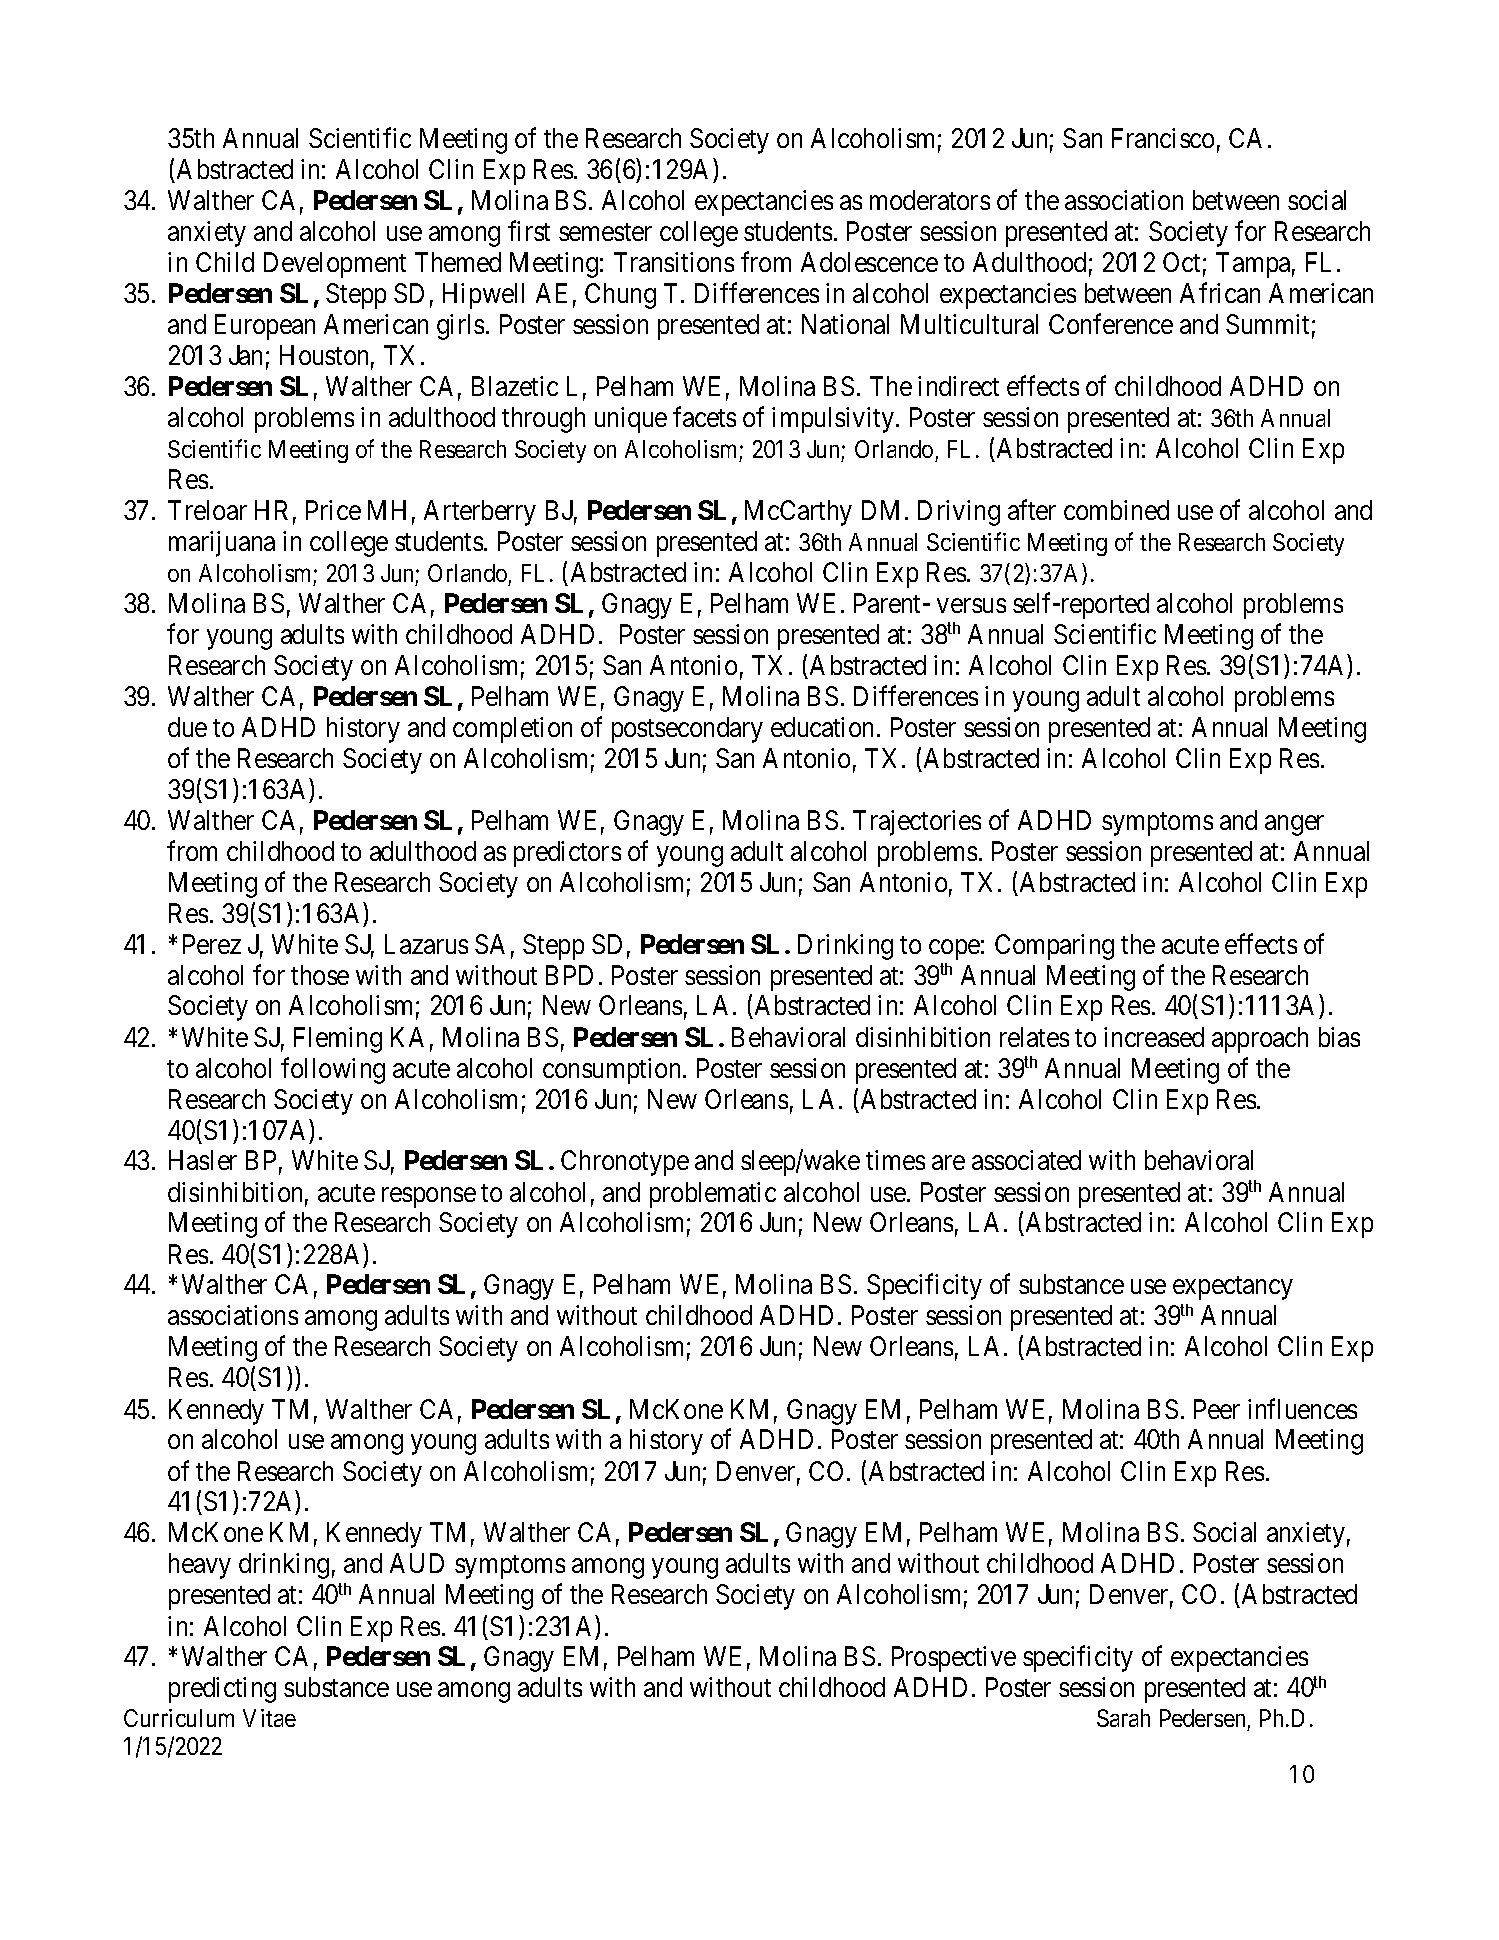  Describe the element at coordinates (1163, 138) in the page. I see `Francisco` at that location.
